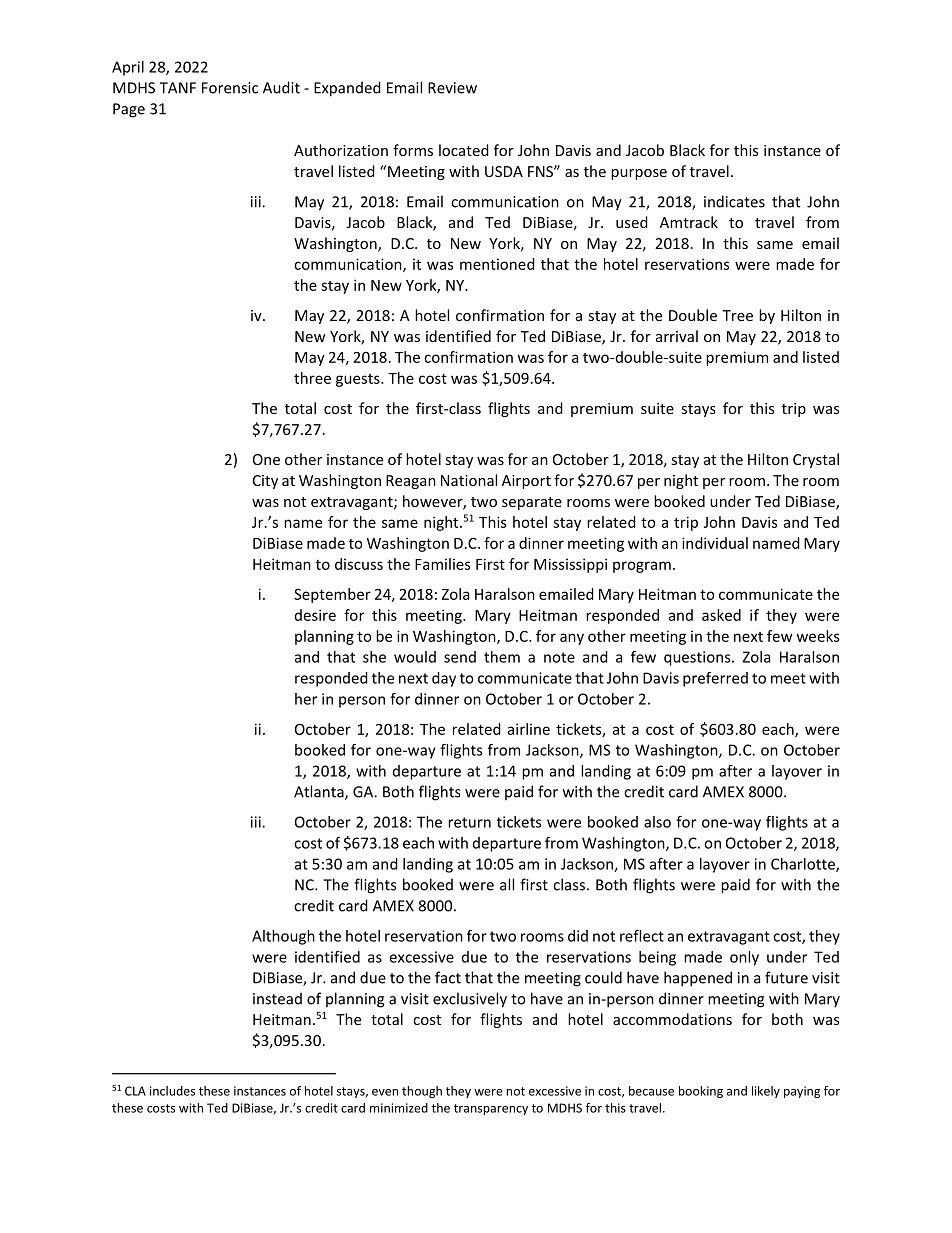 Image resolution: width=952 pixels, height=1233 pixels. What do you see at coordinates (230, 88) in the page?
I see `Forensic` at bounding box center [230, 88].
